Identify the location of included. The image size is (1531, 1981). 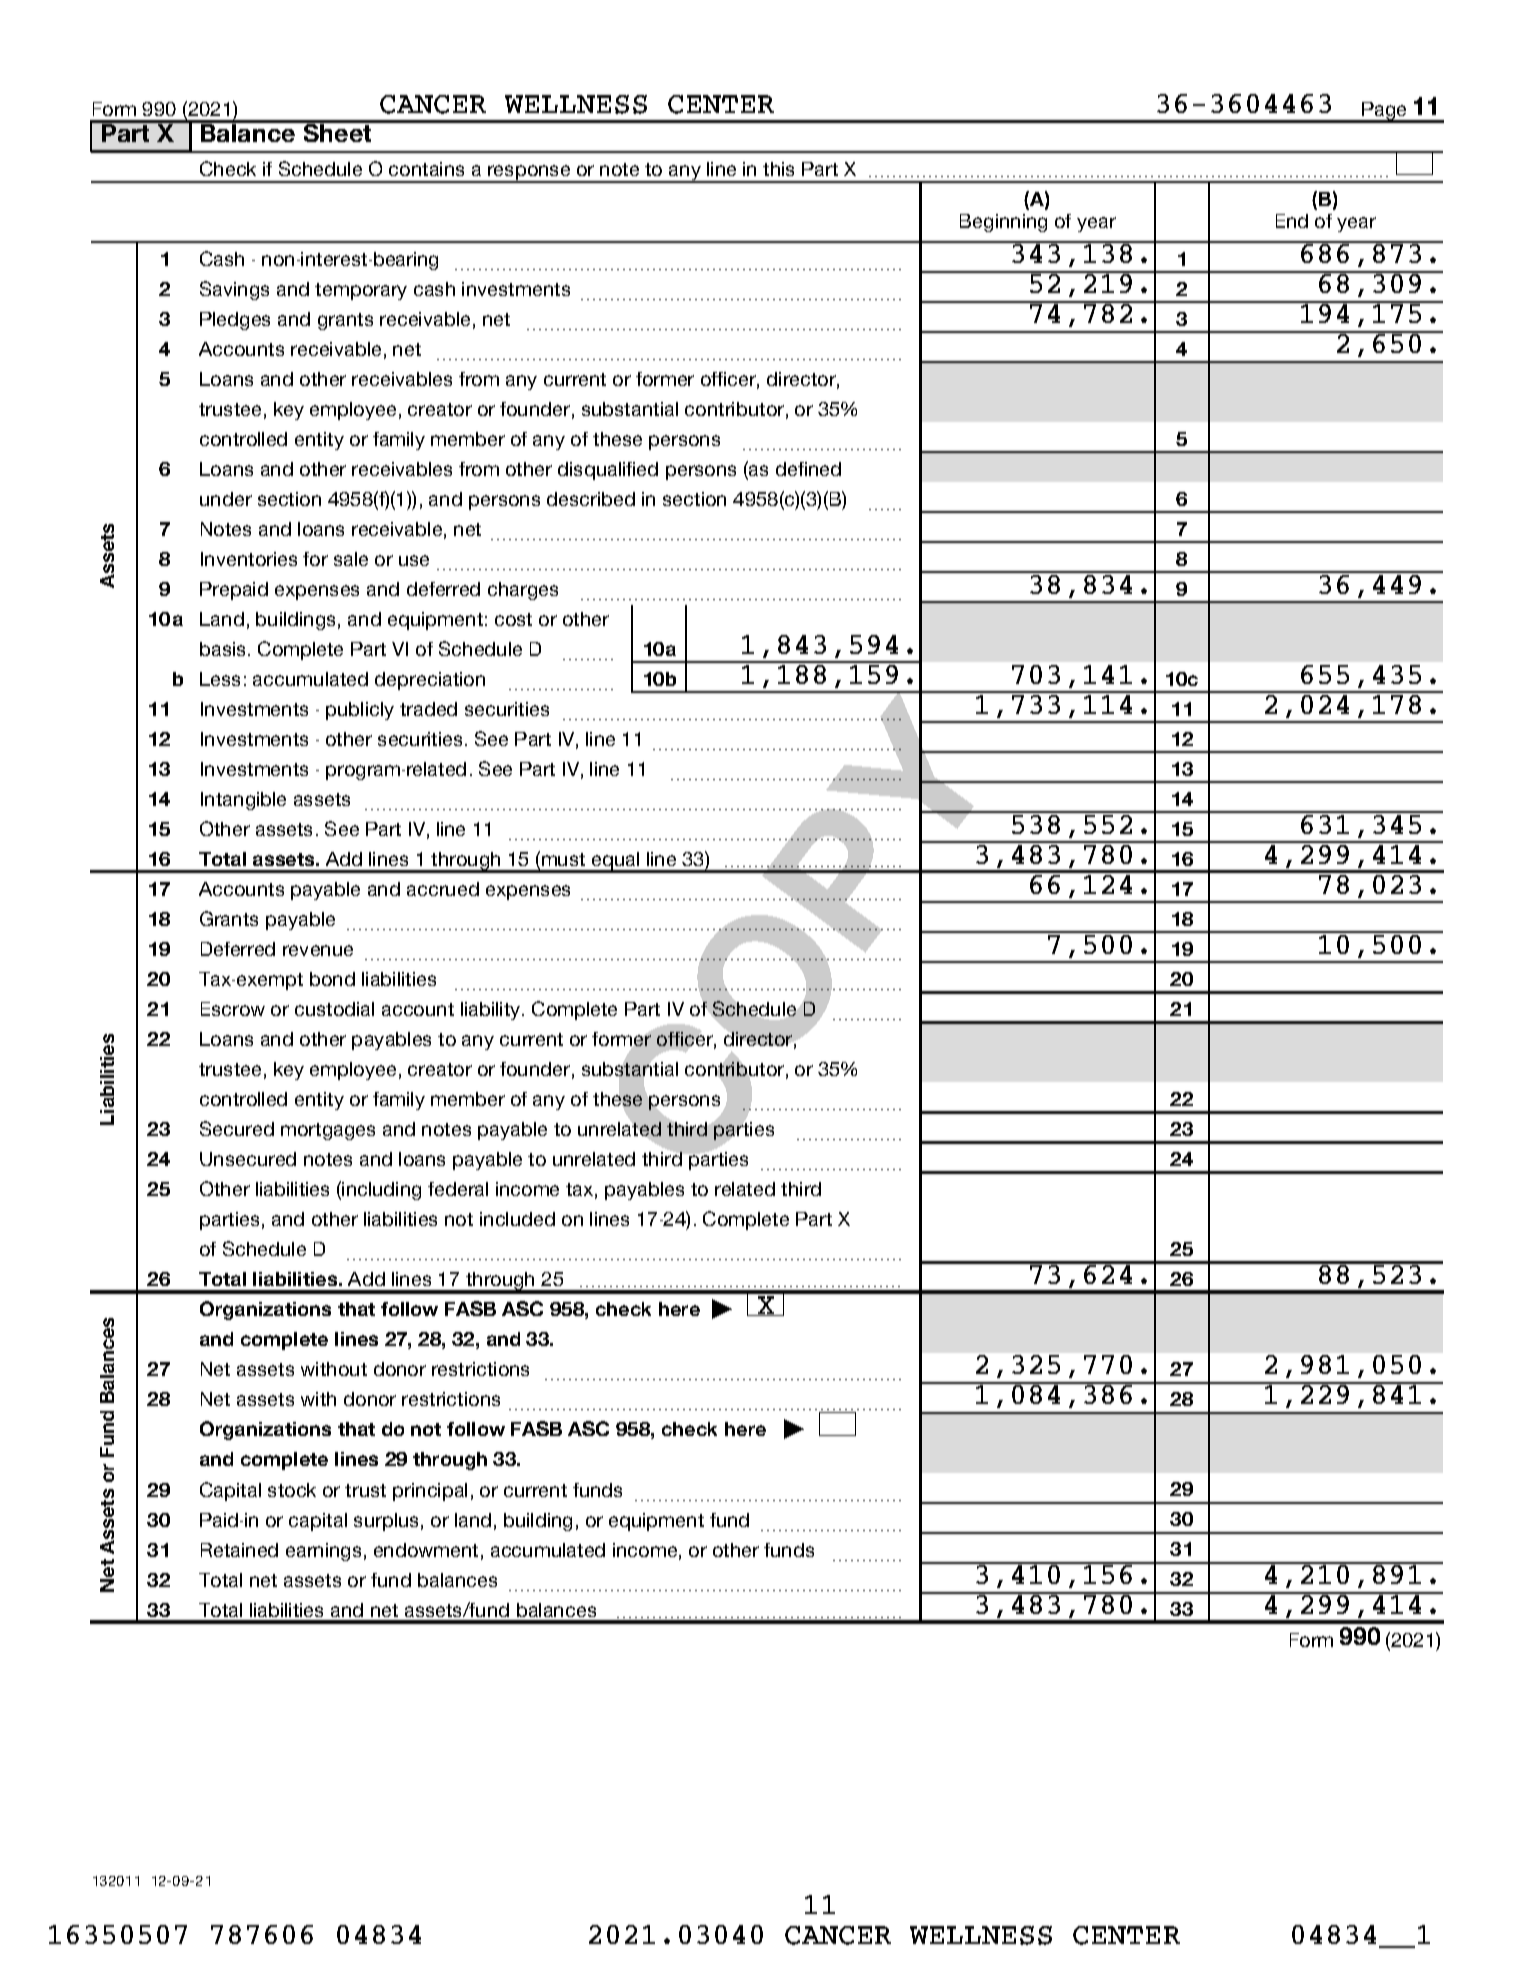
(517, 1219).
